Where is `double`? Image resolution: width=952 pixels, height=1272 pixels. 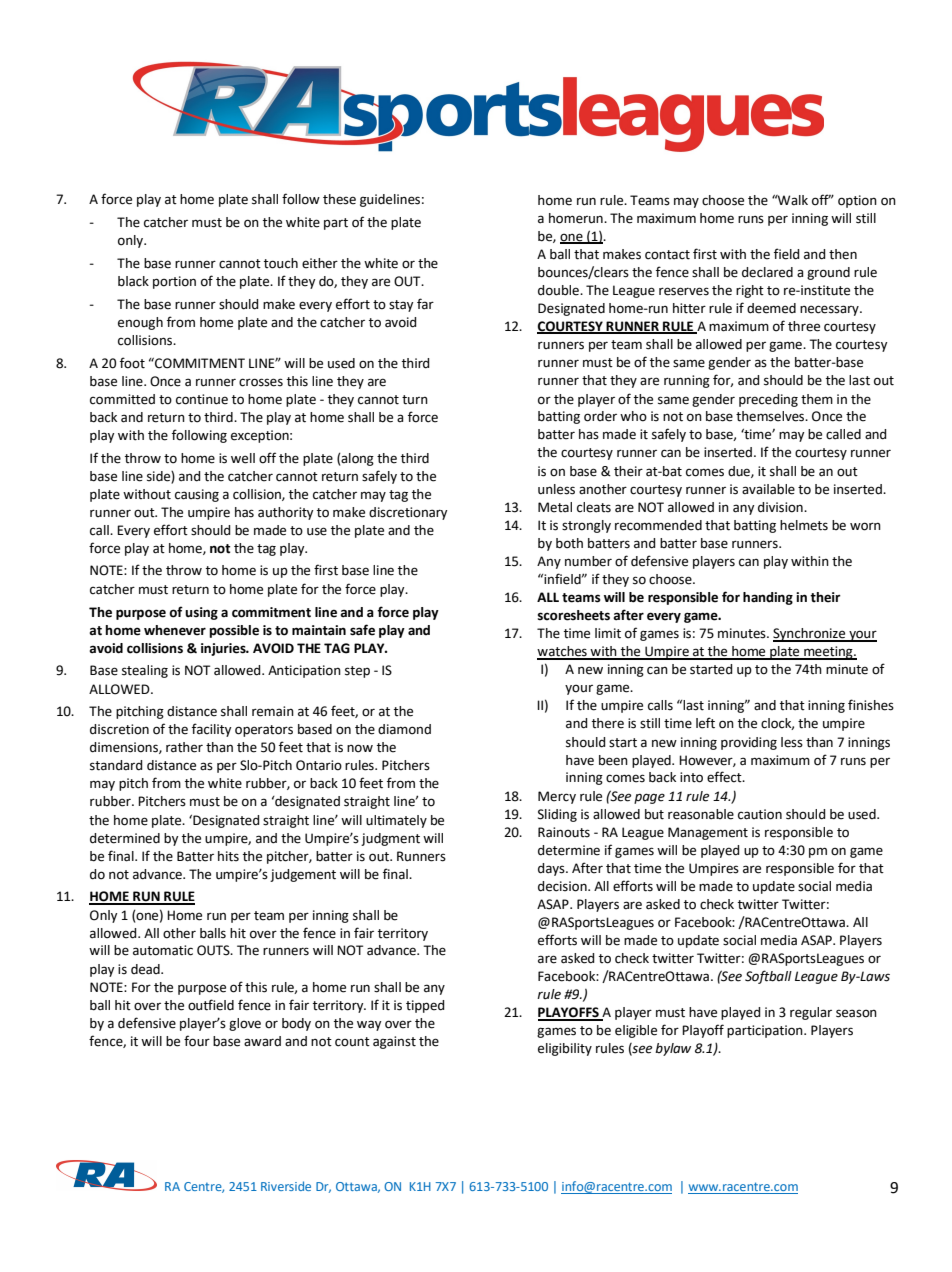
double is located at coordinates (560, 290).
